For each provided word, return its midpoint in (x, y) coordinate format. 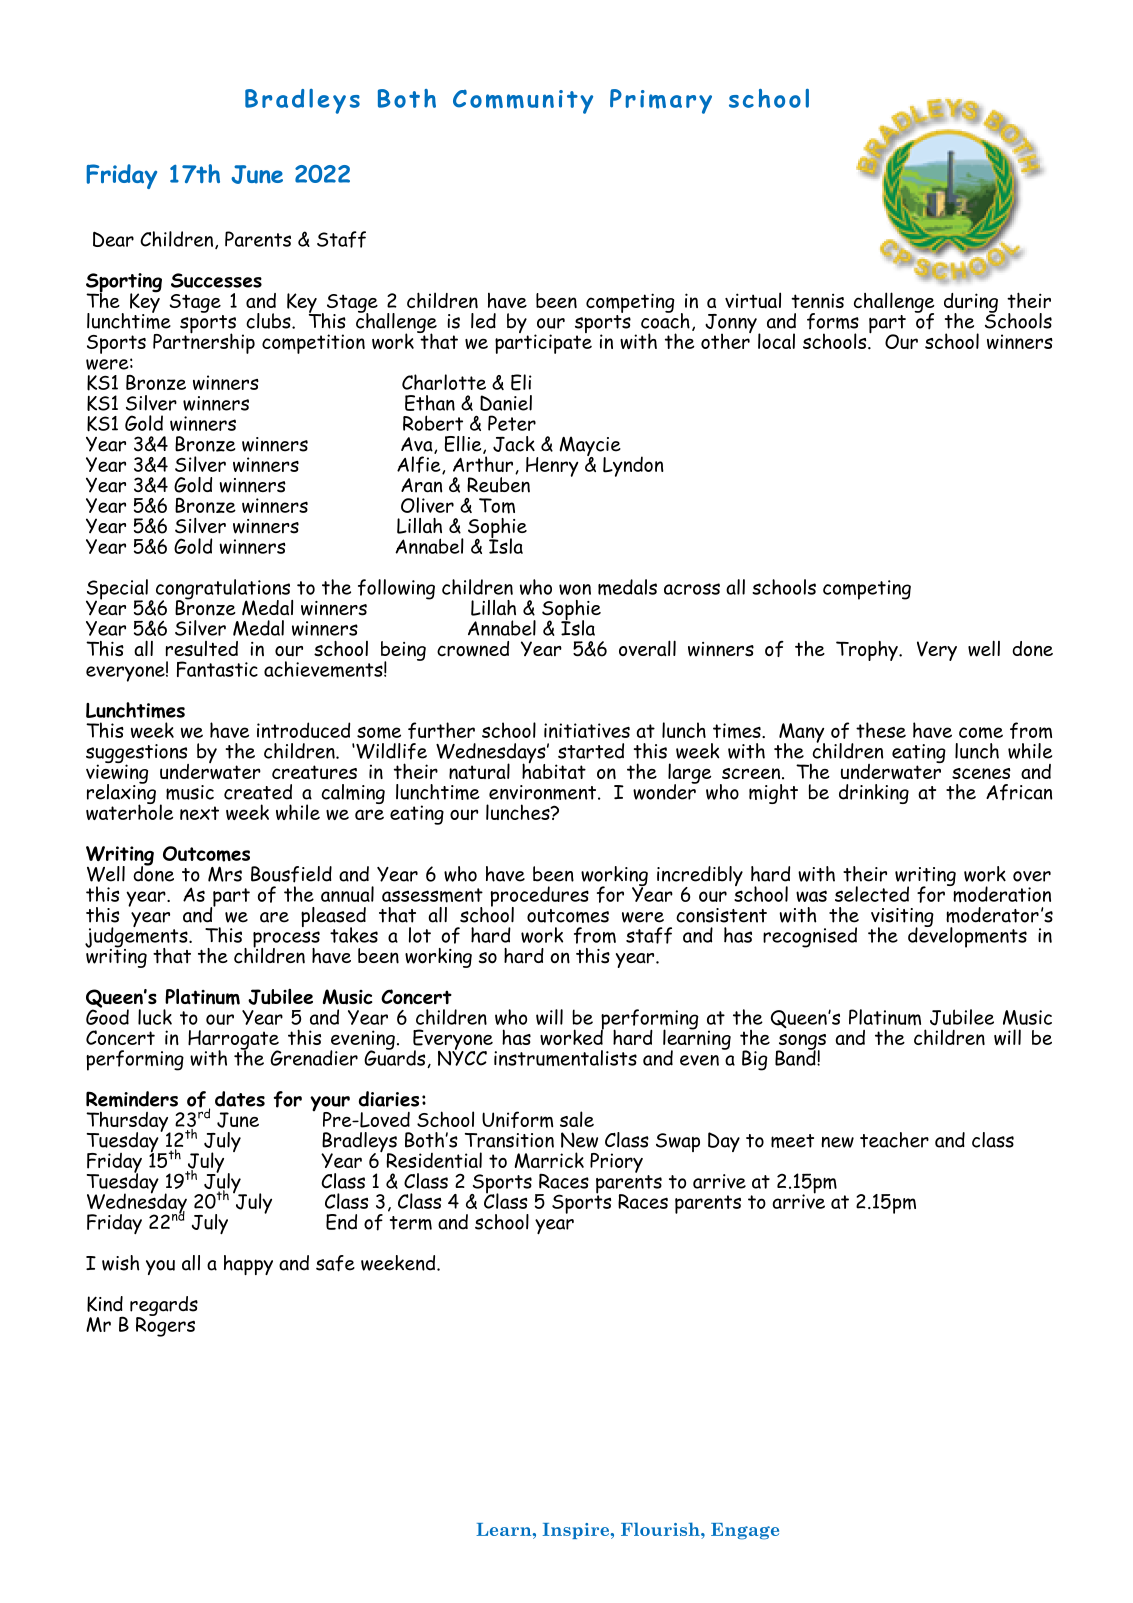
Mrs (225, 874)
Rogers (165, 1325)
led (483, 321)
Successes (216, 280)
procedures (540, 897)
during (971, 304)
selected (872, 894)
